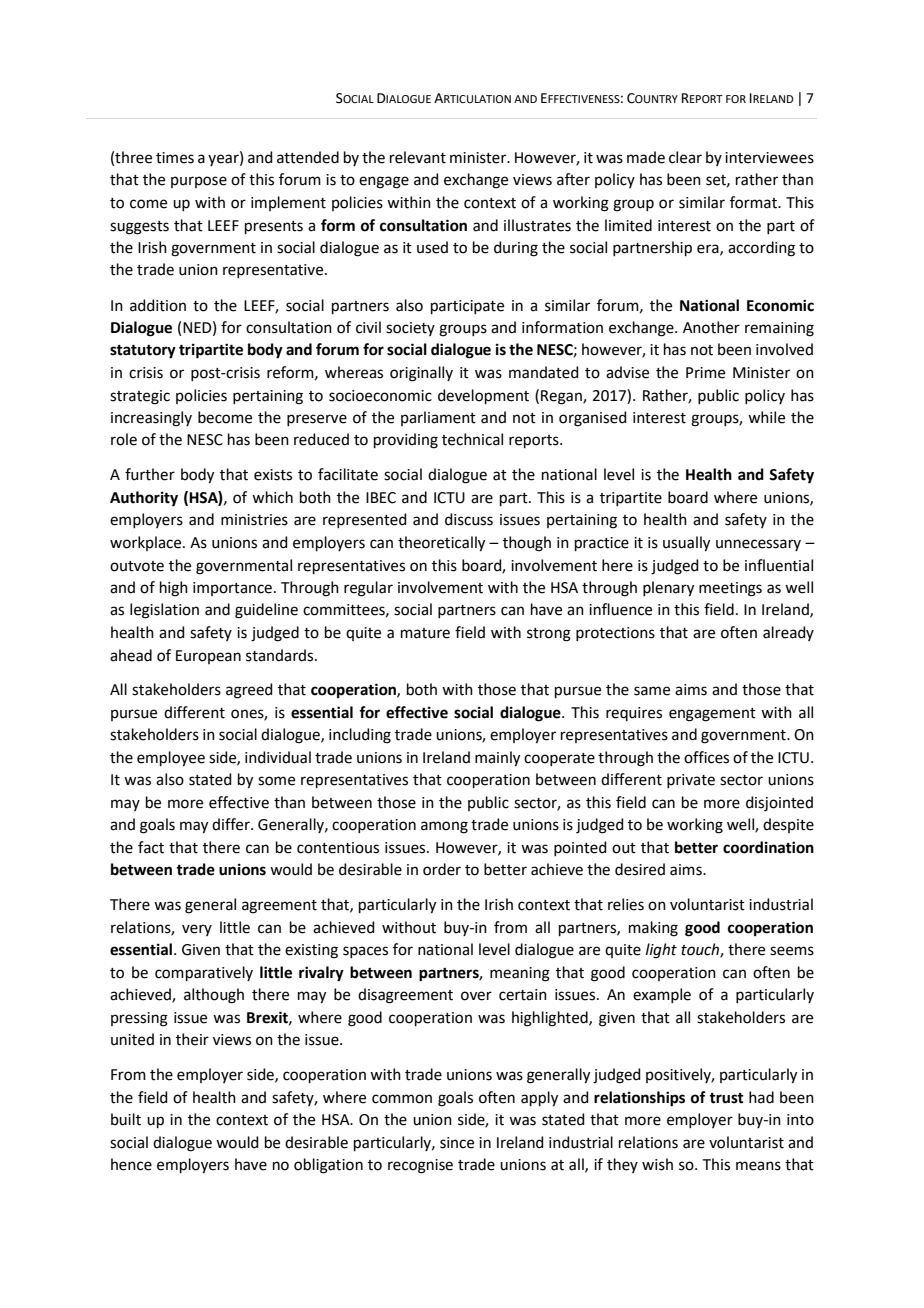 The height and width of the screenshot is (1308, 924). Describe the element at coordinates (199, 182) in the screenshot. I see `purpose` at that location.
